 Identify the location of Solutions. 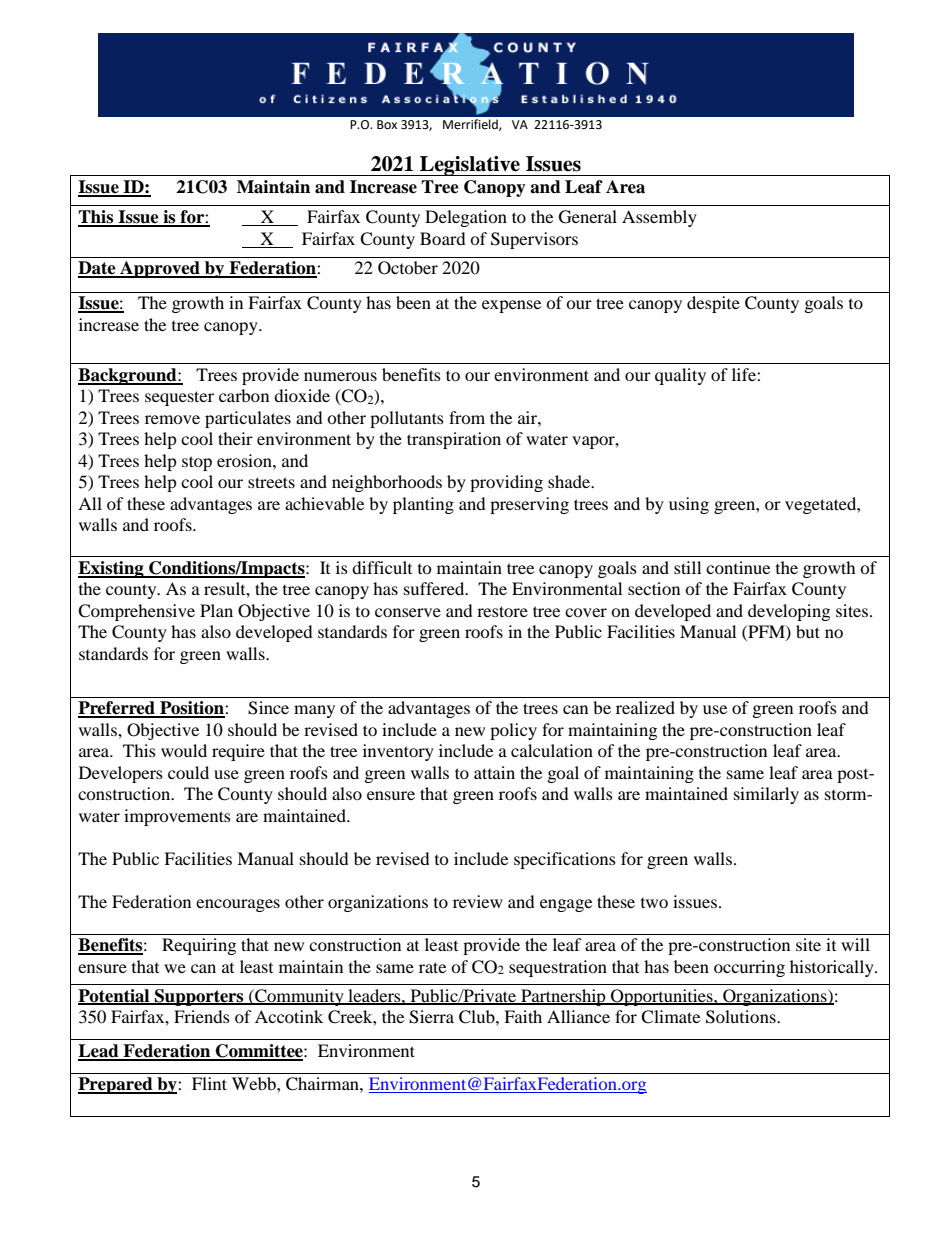
(742, 1017).
